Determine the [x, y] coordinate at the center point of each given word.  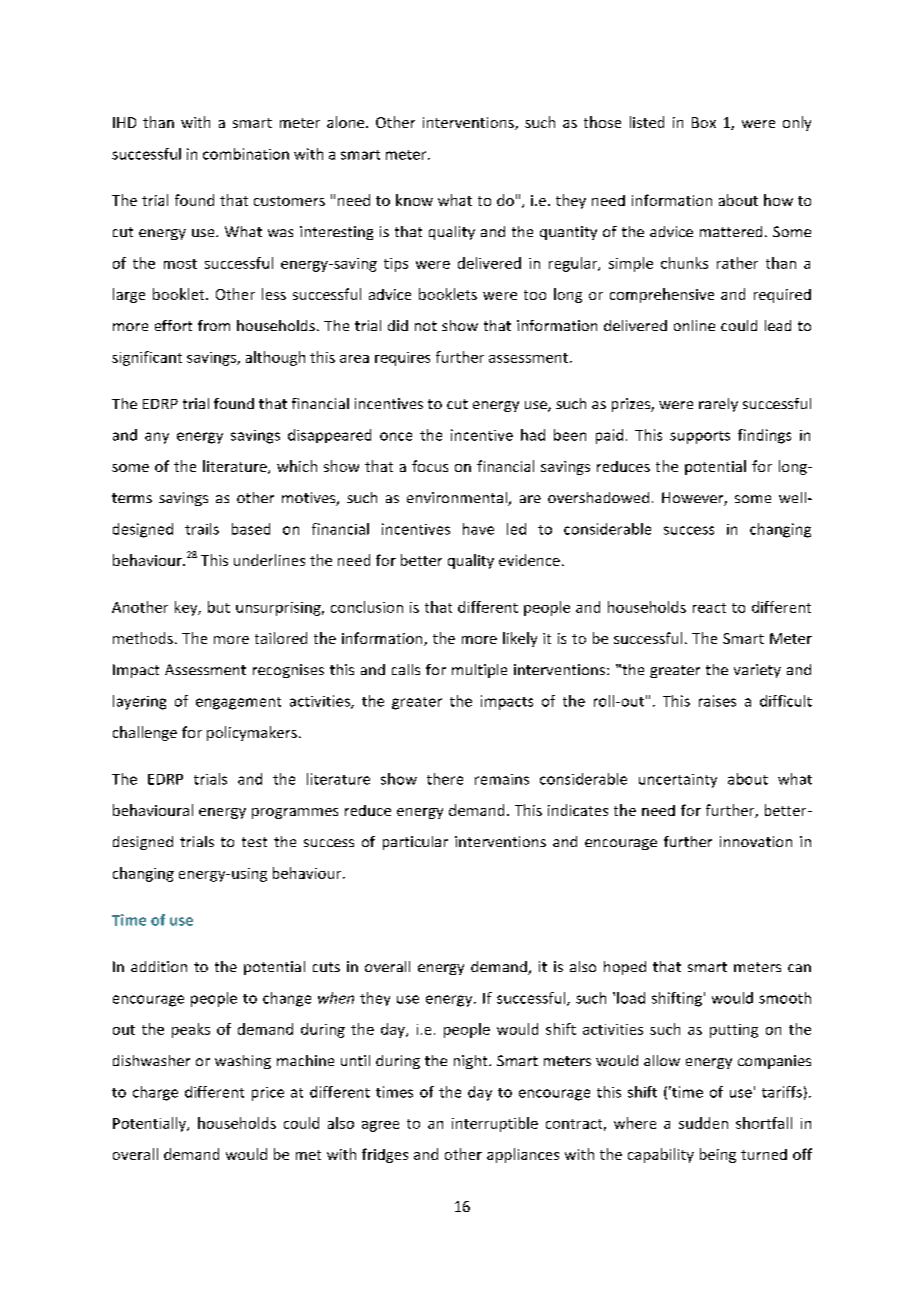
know [414, 200]
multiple [479, 671]
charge [155, 1093]
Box [704, 122]
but [219, 607]
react [709, 608]
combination [246, 154]
